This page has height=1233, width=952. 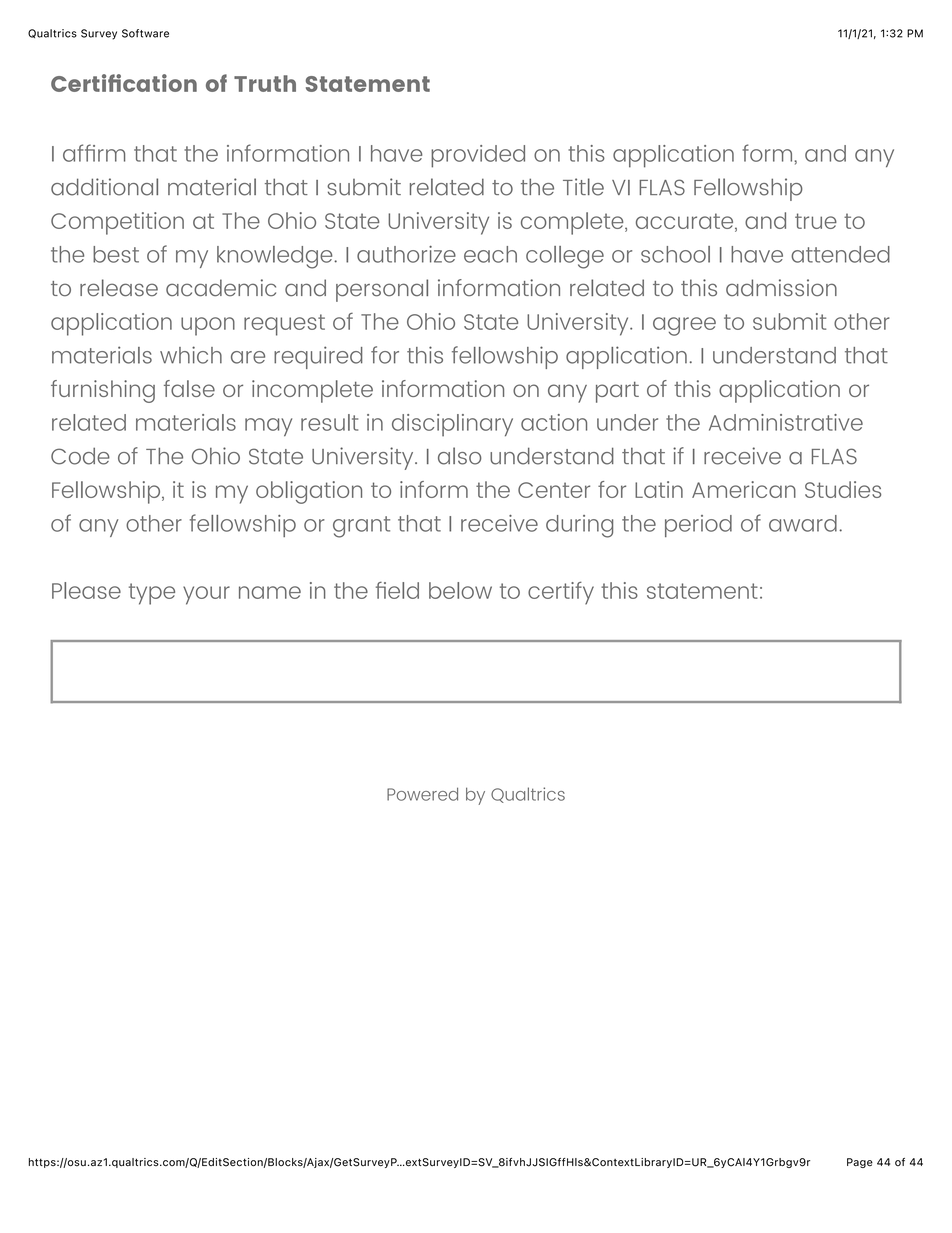 What do you see at coordinates (124, 83) in the page?
I see `Certification` at bounding box center [124, 83].
